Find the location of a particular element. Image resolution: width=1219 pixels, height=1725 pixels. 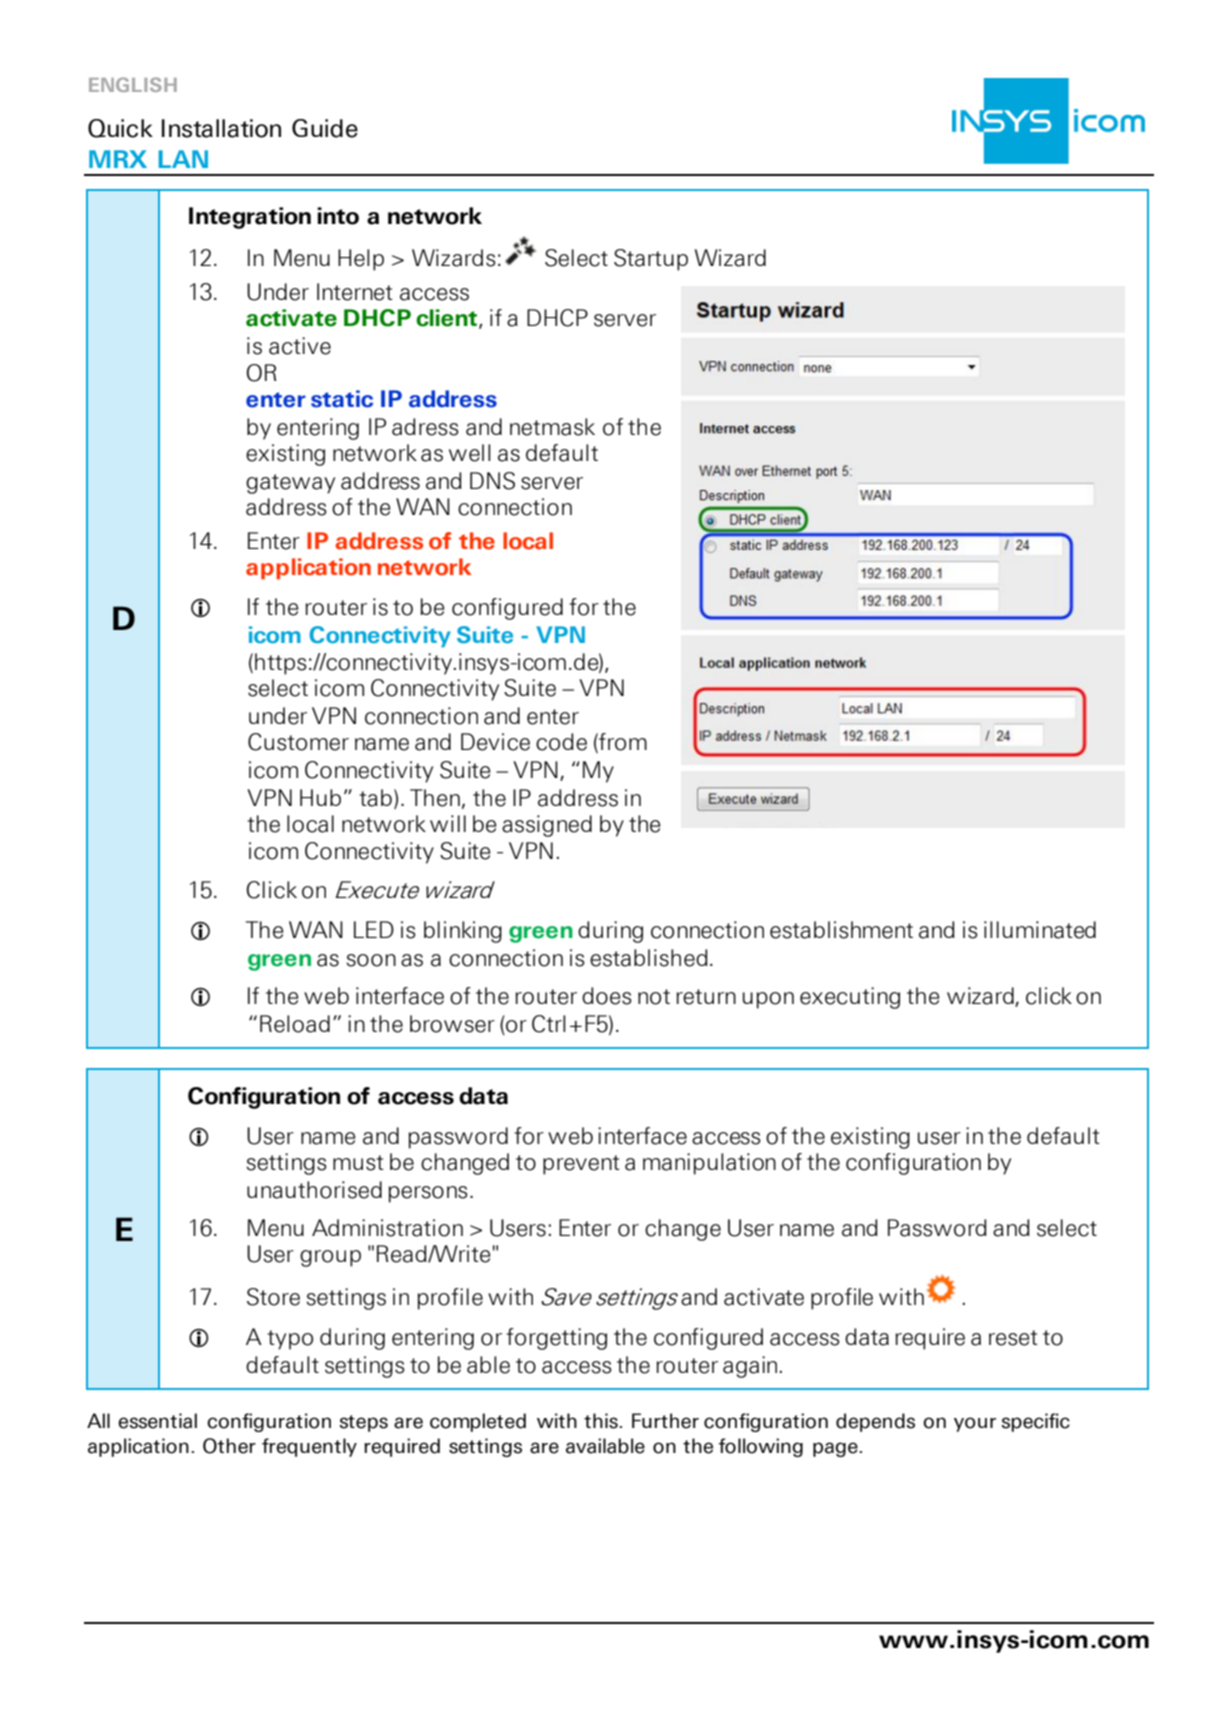

Startup is located at coordinates (651, 260).
